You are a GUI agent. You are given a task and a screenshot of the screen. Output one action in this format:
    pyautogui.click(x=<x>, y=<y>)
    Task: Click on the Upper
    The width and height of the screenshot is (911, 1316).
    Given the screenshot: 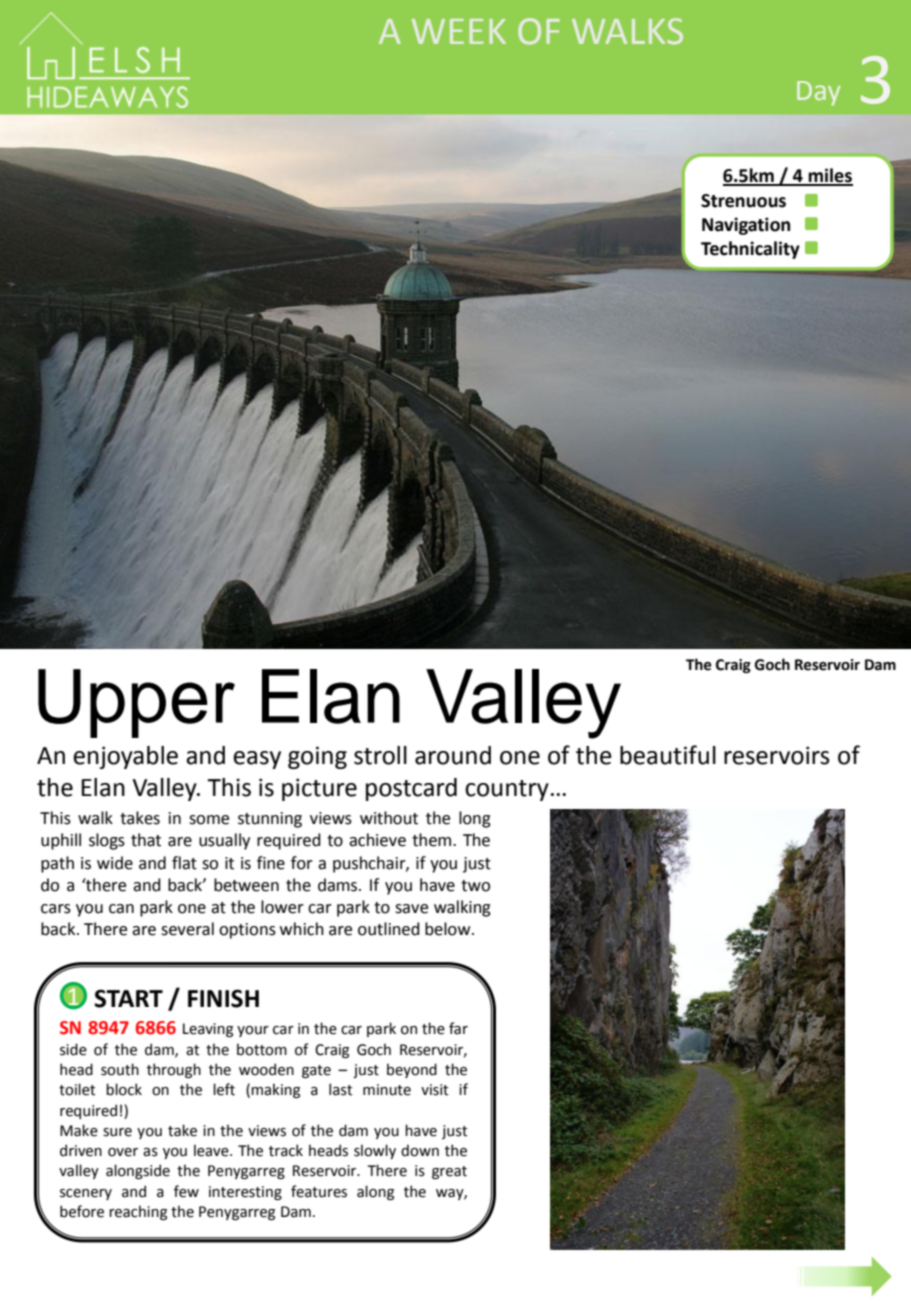 What is the action you would take?
    pyautogui.click(x=136, y=703)
